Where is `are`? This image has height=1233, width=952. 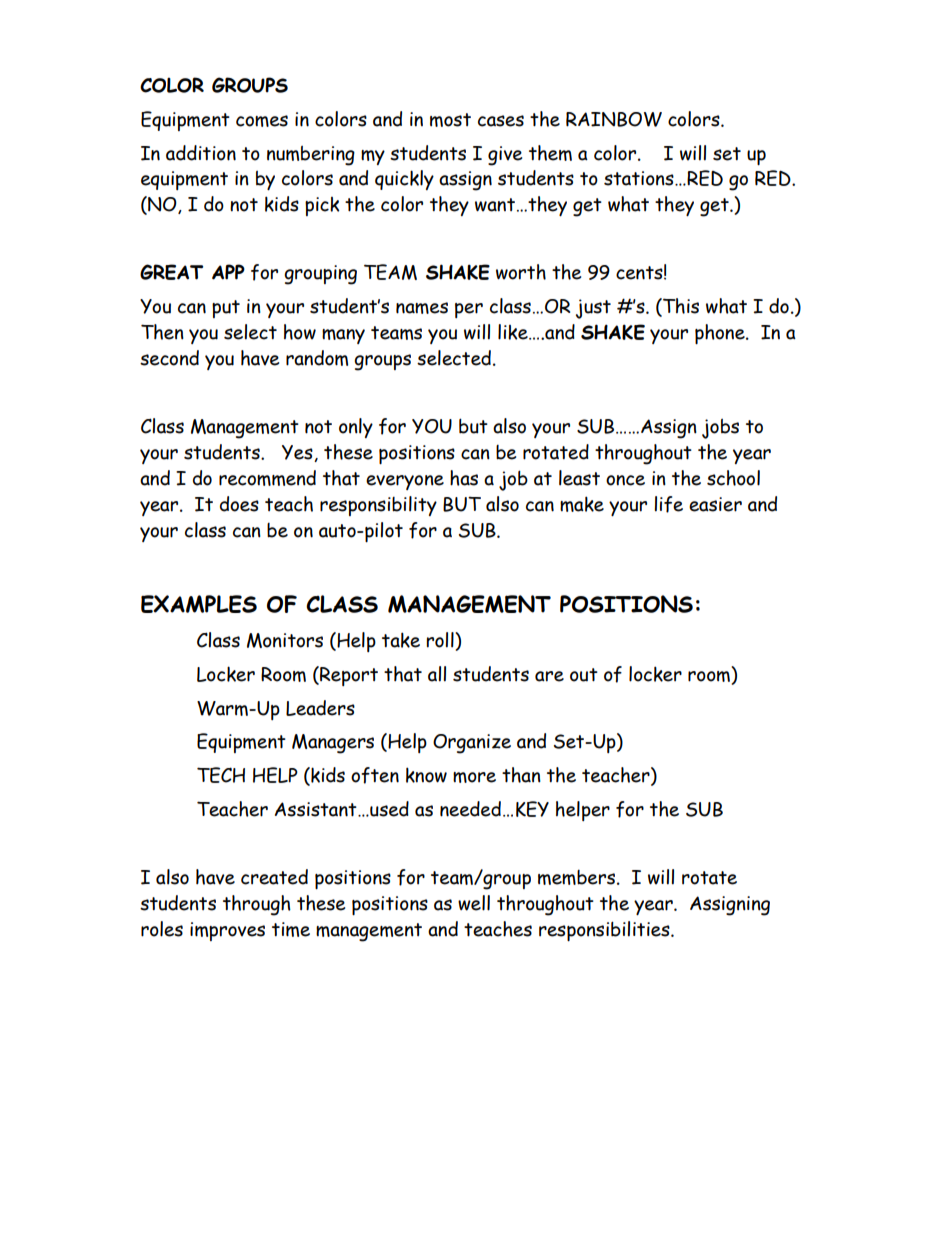
are is located at coordinates (549, 676).
